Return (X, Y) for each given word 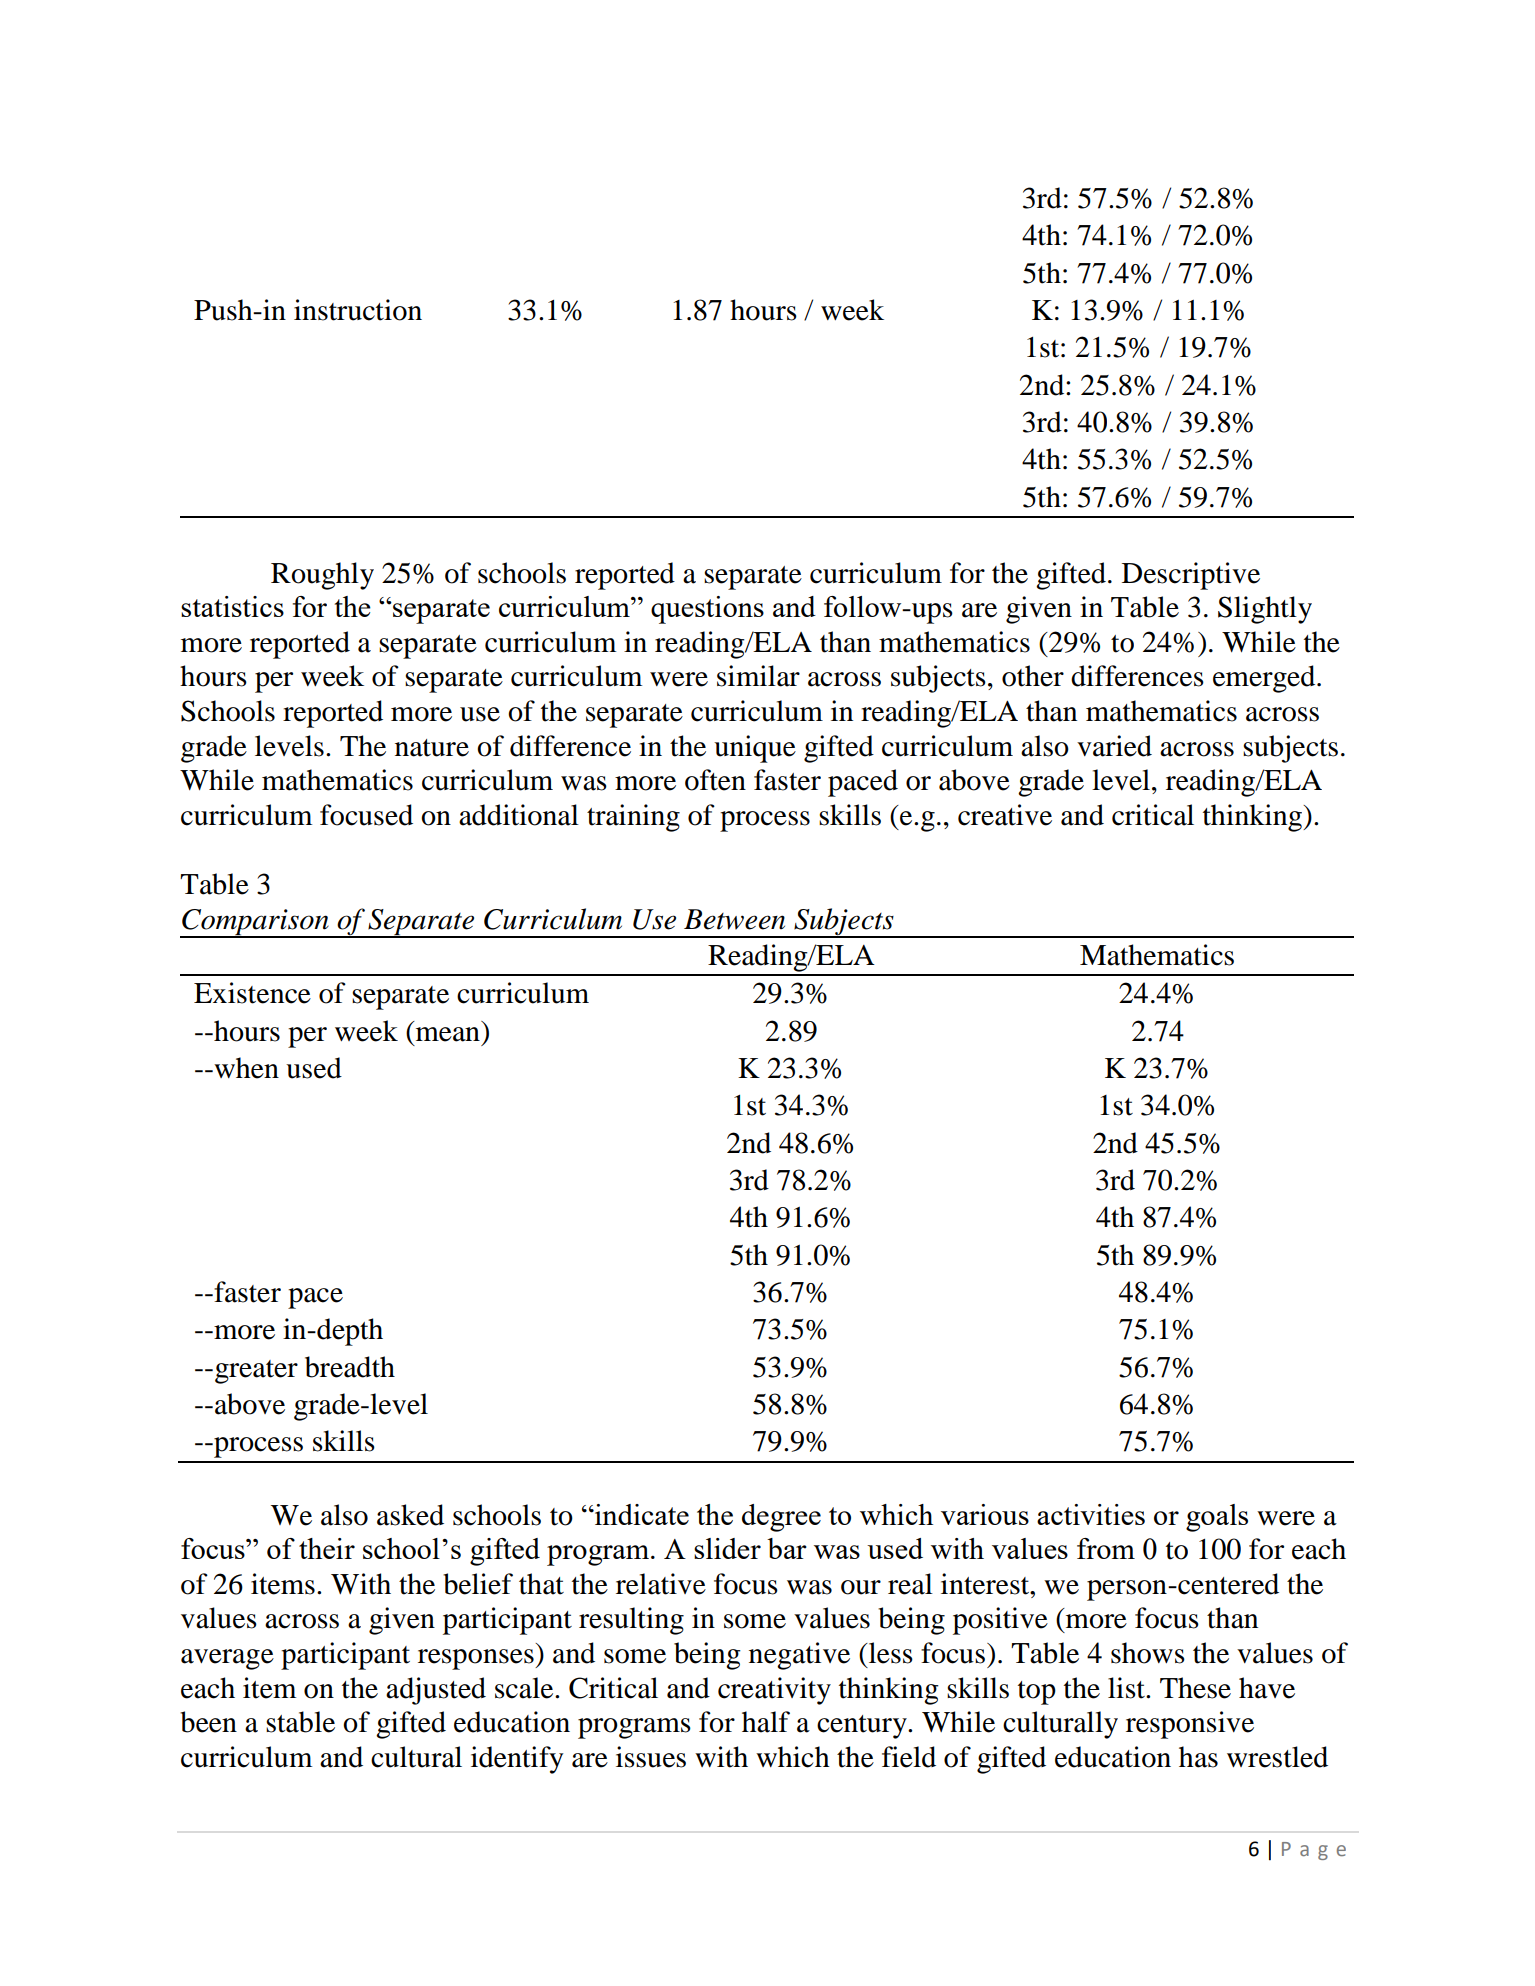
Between (734, 919)
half (766, 1722)
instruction (358, 310)
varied (1114, 746)
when (245, 1068)
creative (1005, 815)
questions (707, 610)
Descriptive (1191, 576)
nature (432, 748)
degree (781, 1518)
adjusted (436, 1691)
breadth (350, 1367)
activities (1091, 1514)
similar (758, 676)
